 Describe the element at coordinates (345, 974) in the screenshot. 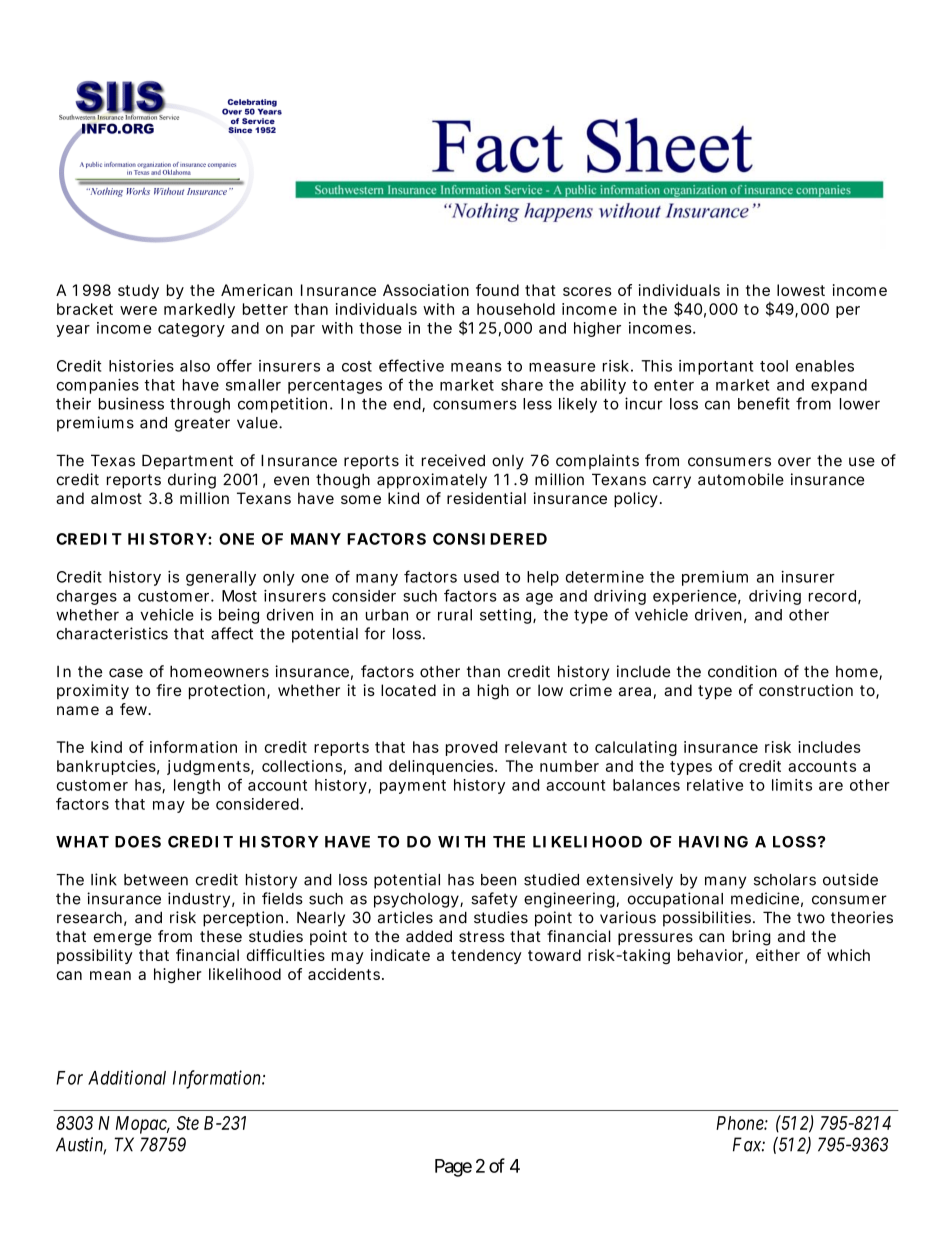

I see `accidents` at that location.
